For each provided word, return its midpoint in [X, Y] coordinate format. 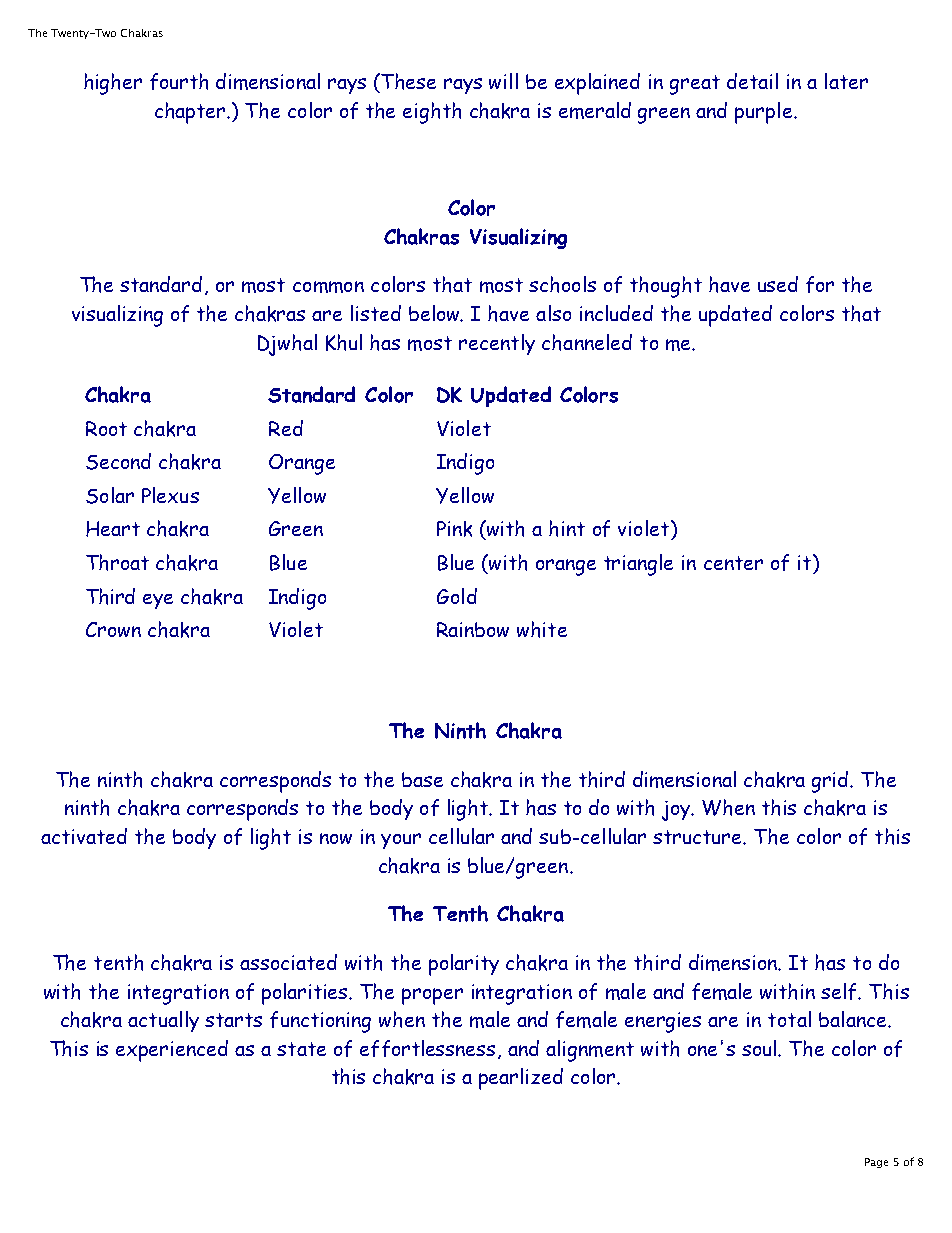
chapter [192, 113]
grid [831, 782]
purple [765, 113]
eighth [432, 113]
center [733, 563]
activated [84, 836]
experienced [172, 1051]
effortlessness [427, 1048]
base [422, 779]
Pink [454, 529]
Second [118, 461]
